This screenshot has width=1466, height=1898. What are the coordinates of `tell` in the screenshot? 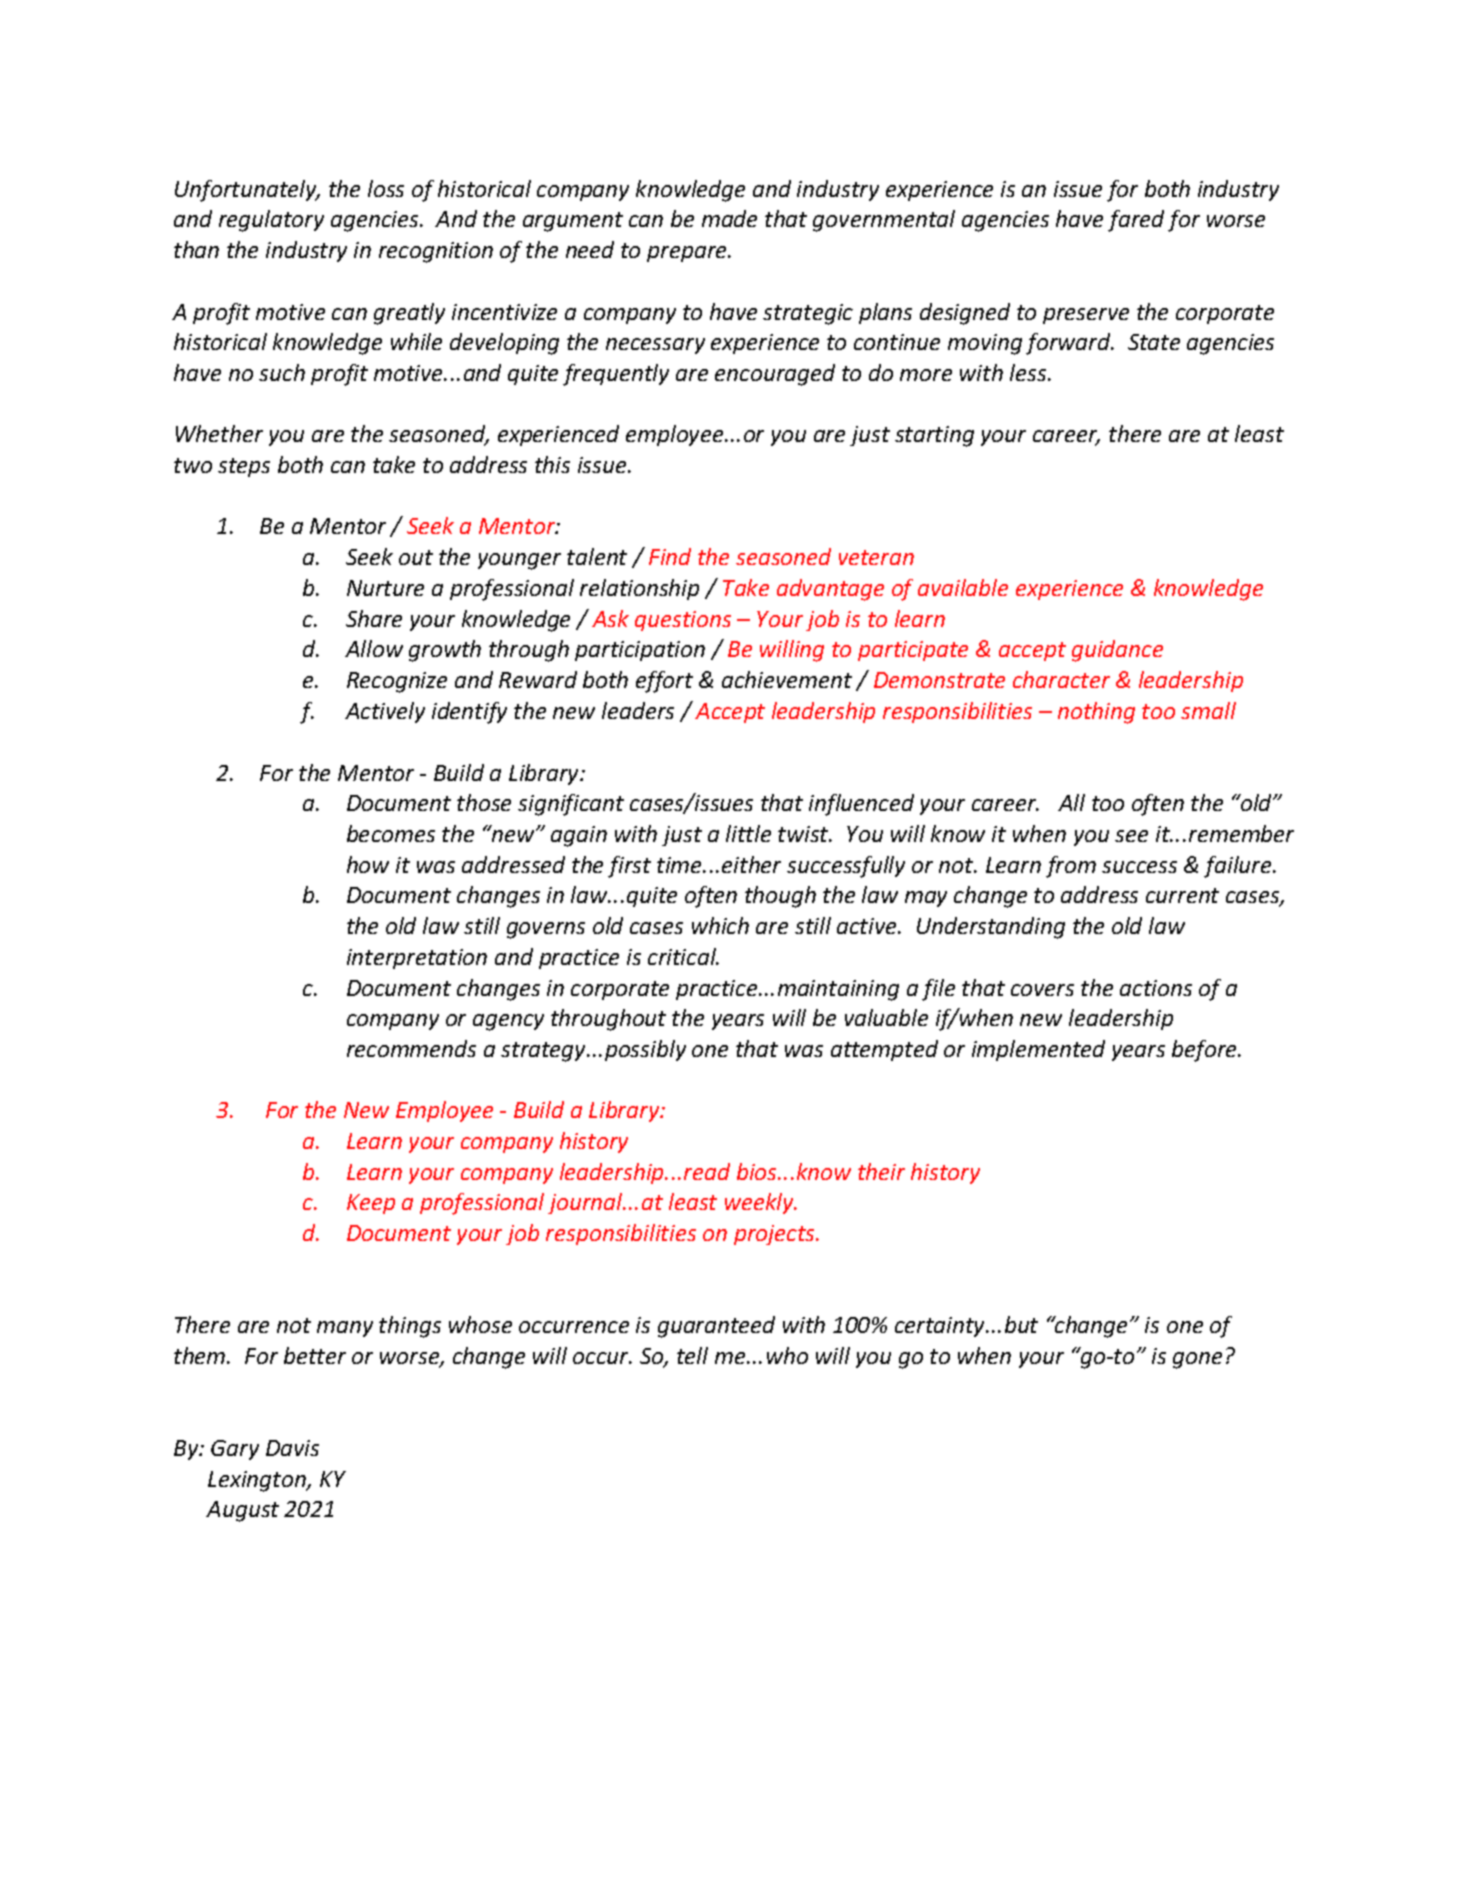 It's located at (692, 1355).
